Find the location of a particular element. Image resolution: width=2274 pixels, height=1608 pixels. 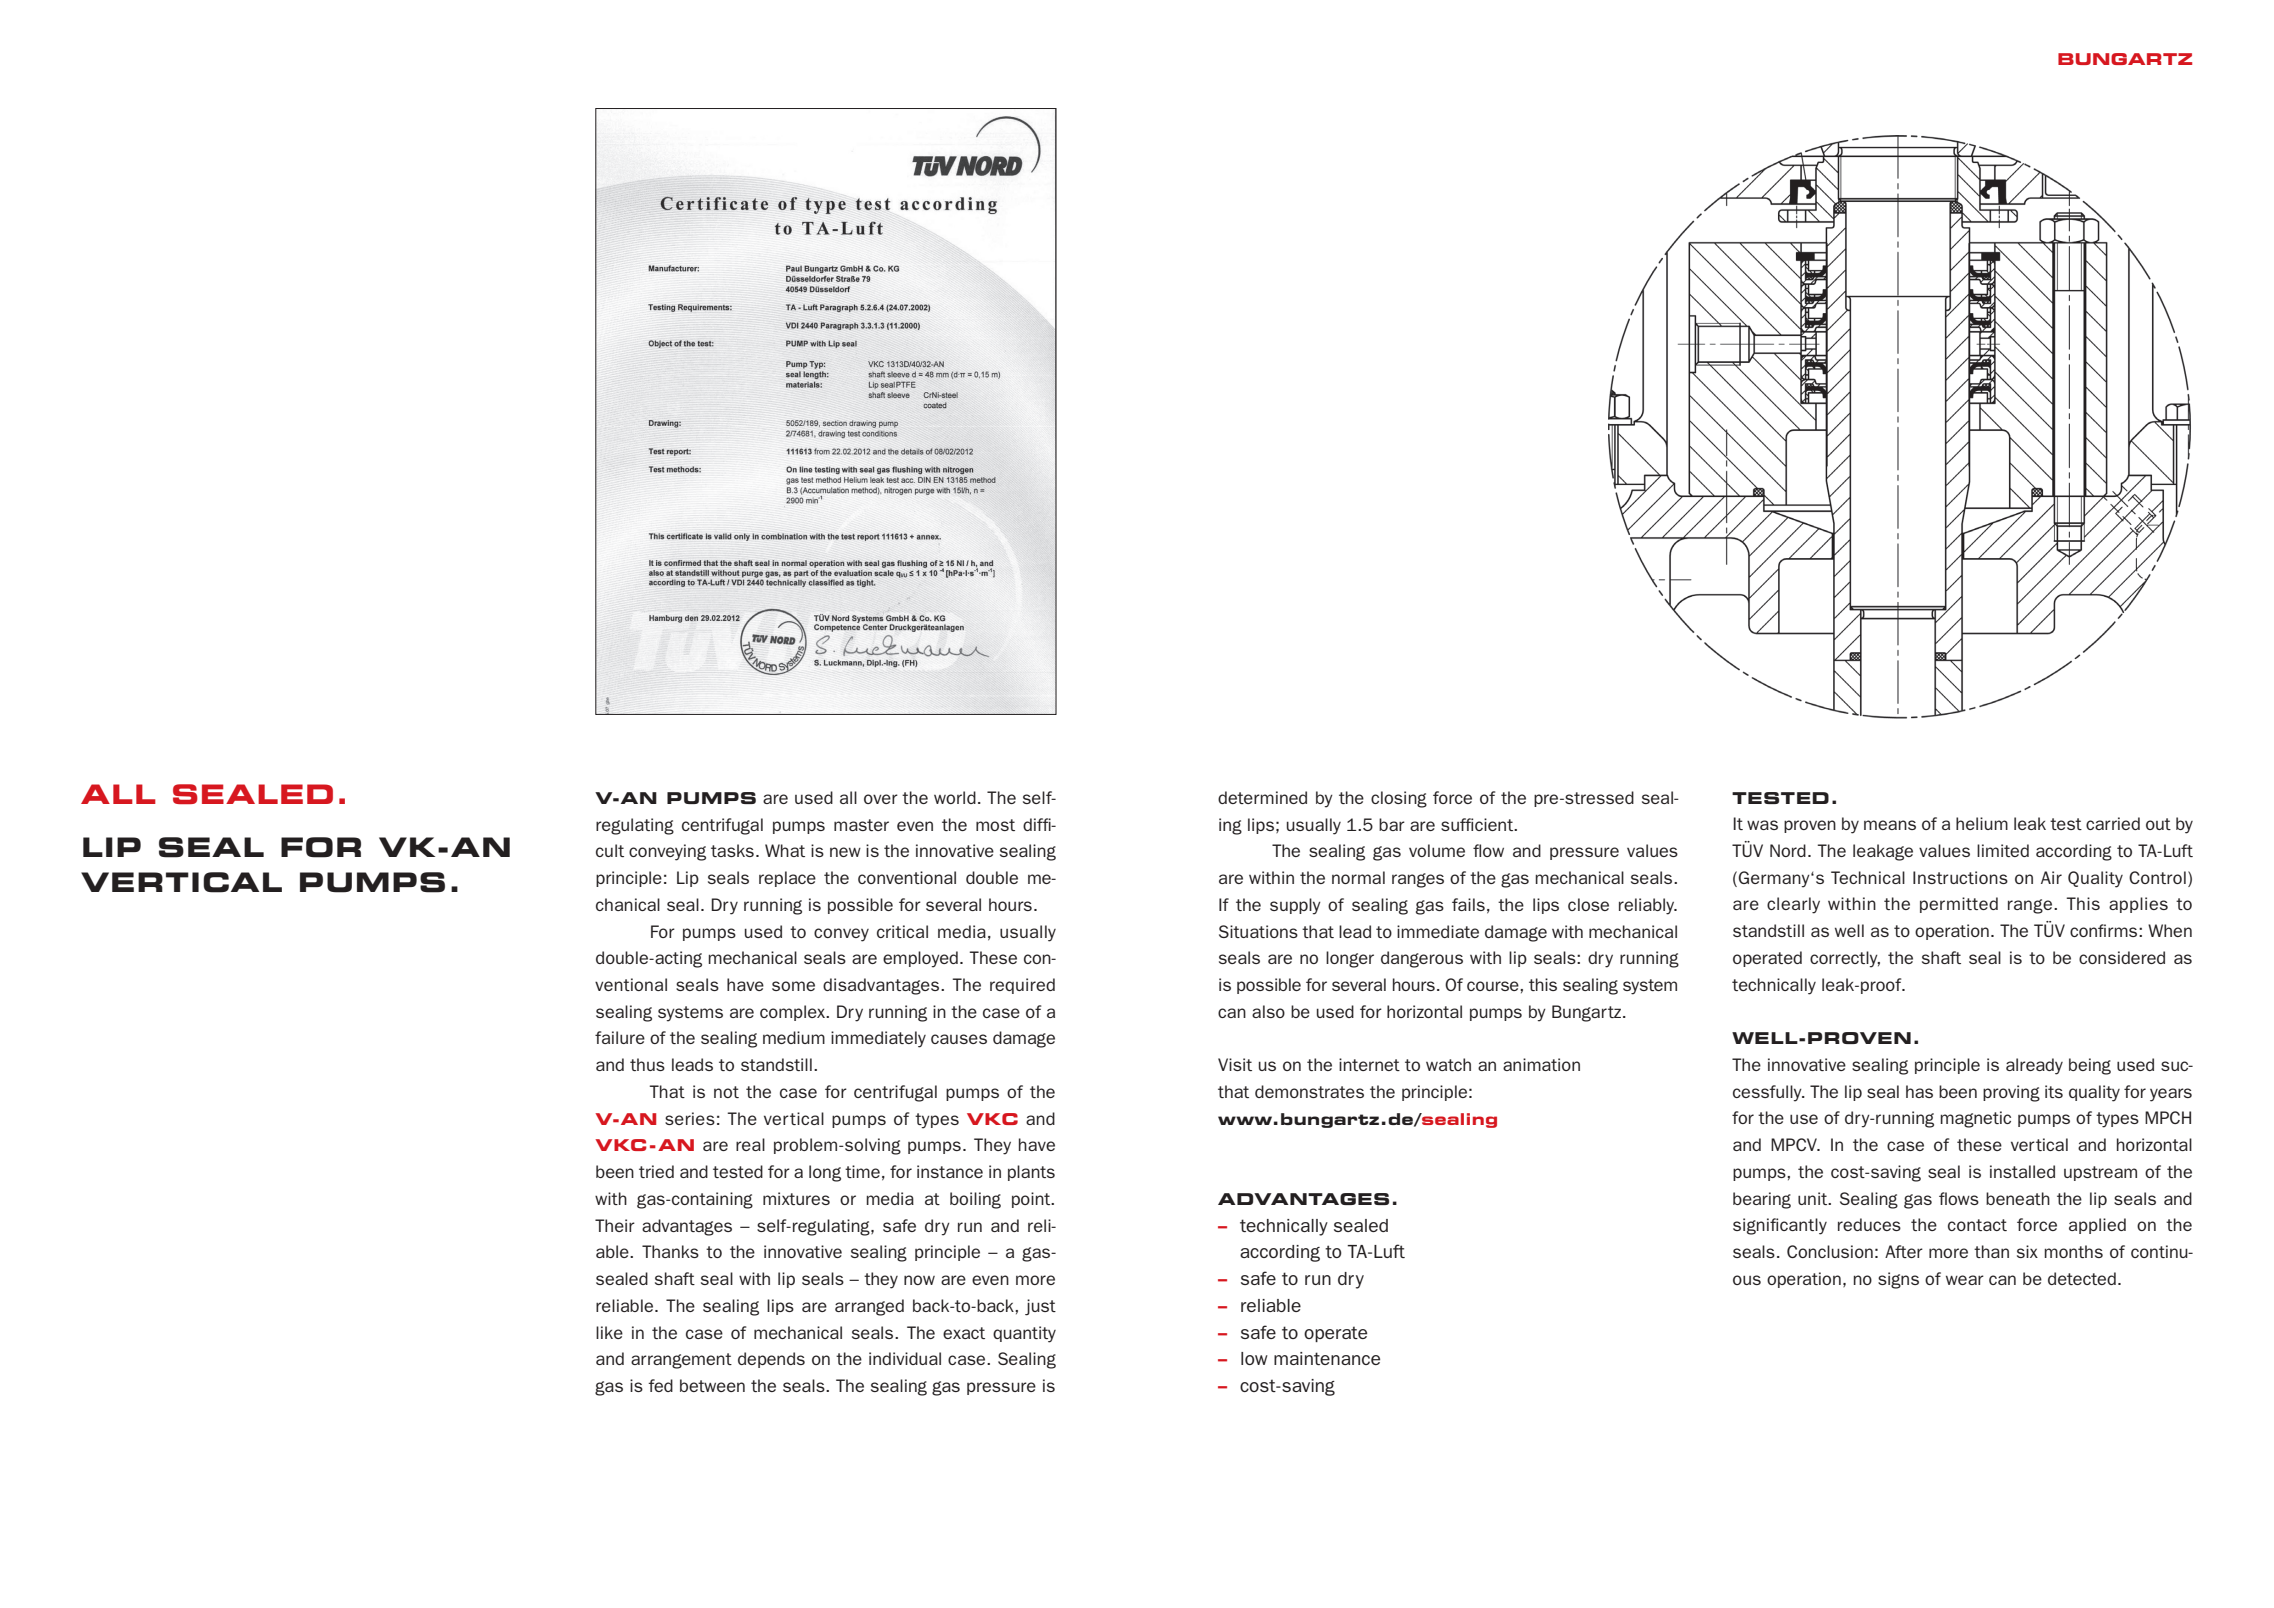

significantly is located at coordinates (1780, 1226).
